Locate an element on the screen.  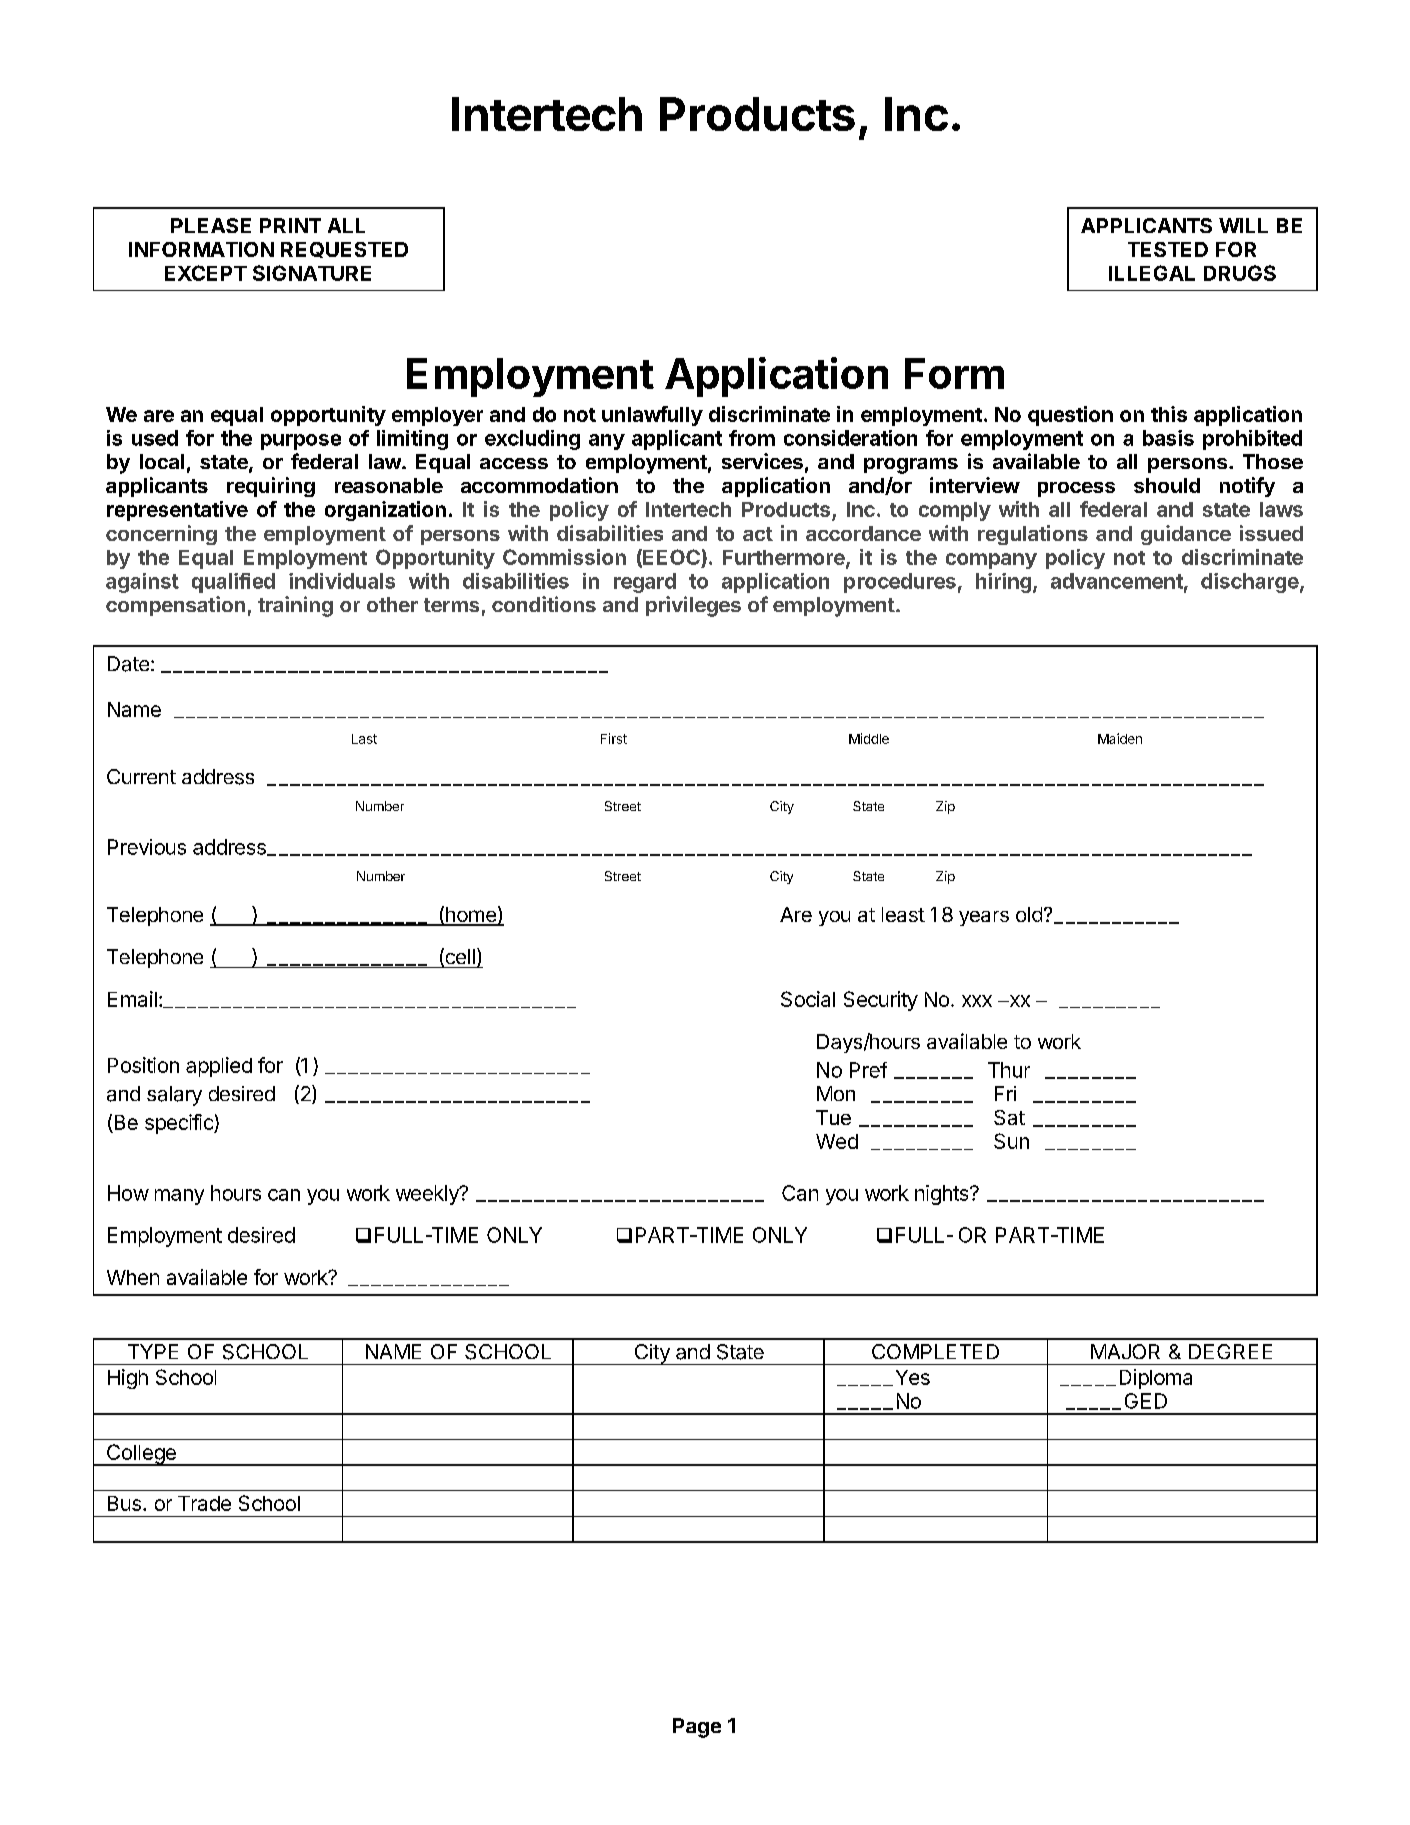
MAJOR is located at coordinates (1125, 1351).
